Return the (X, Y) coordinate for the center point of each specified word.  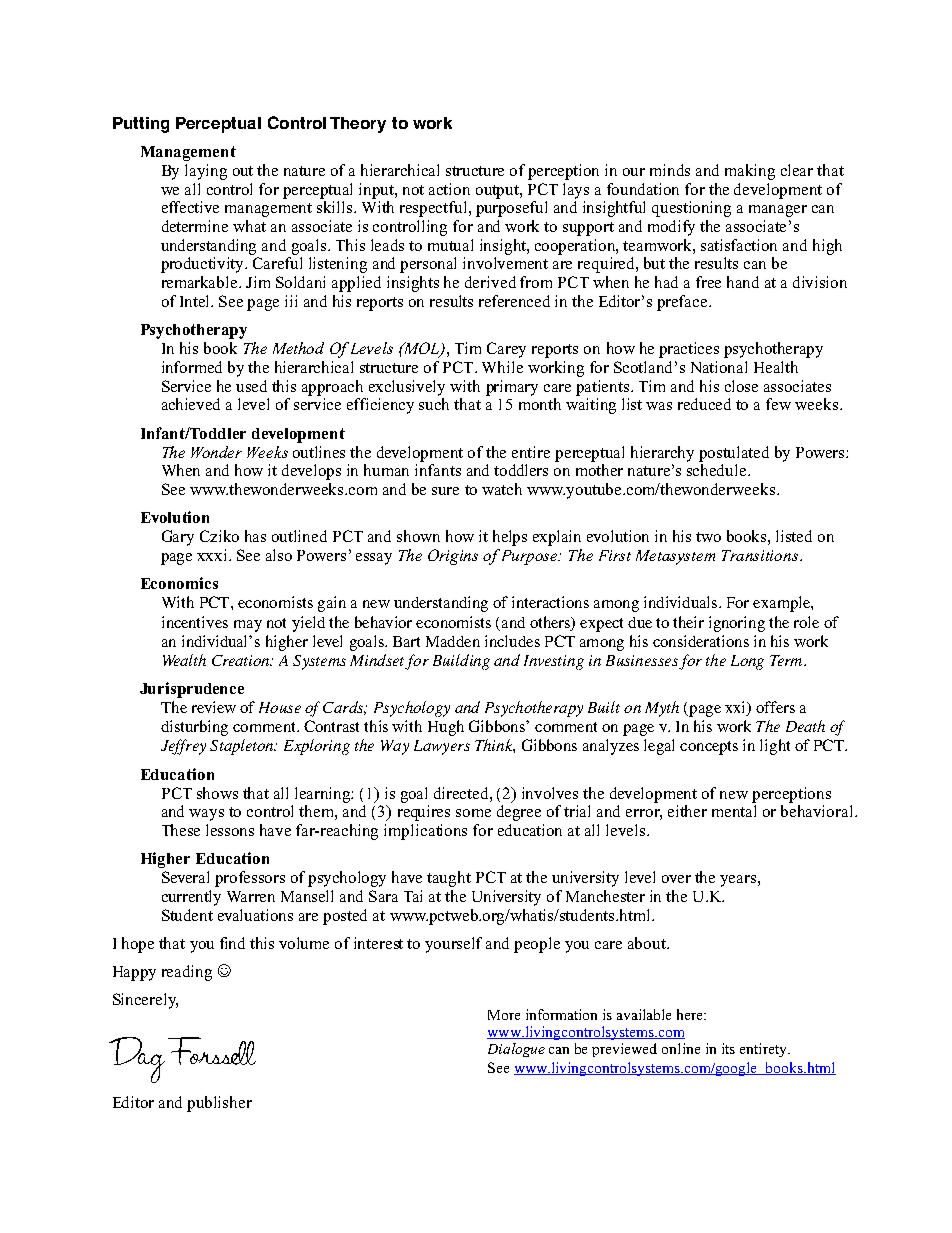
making (750, 172)
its (728, 1048)
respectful (435, 209)
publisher (219, 1104)
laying (206, 172)
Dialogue (516, 1050)
